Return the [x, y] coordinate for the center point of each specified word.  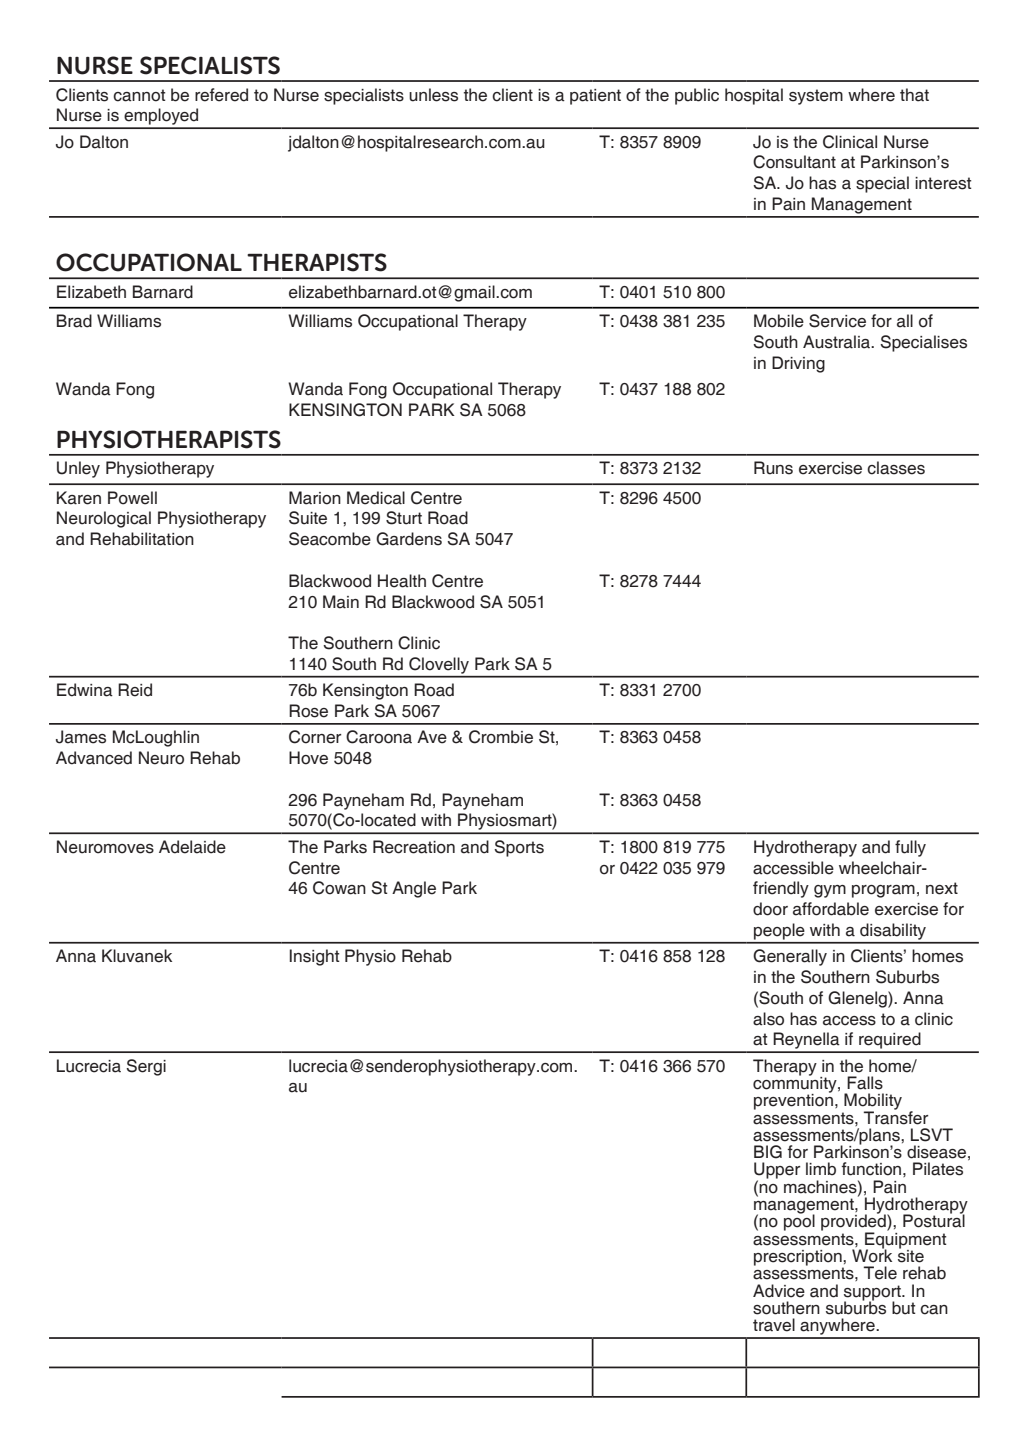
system [816, 97]
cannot [139, 95]
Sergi [146, 1067]
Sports [519, 848]
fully [910, 848]
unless [433, 95]
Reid [135, 690]
